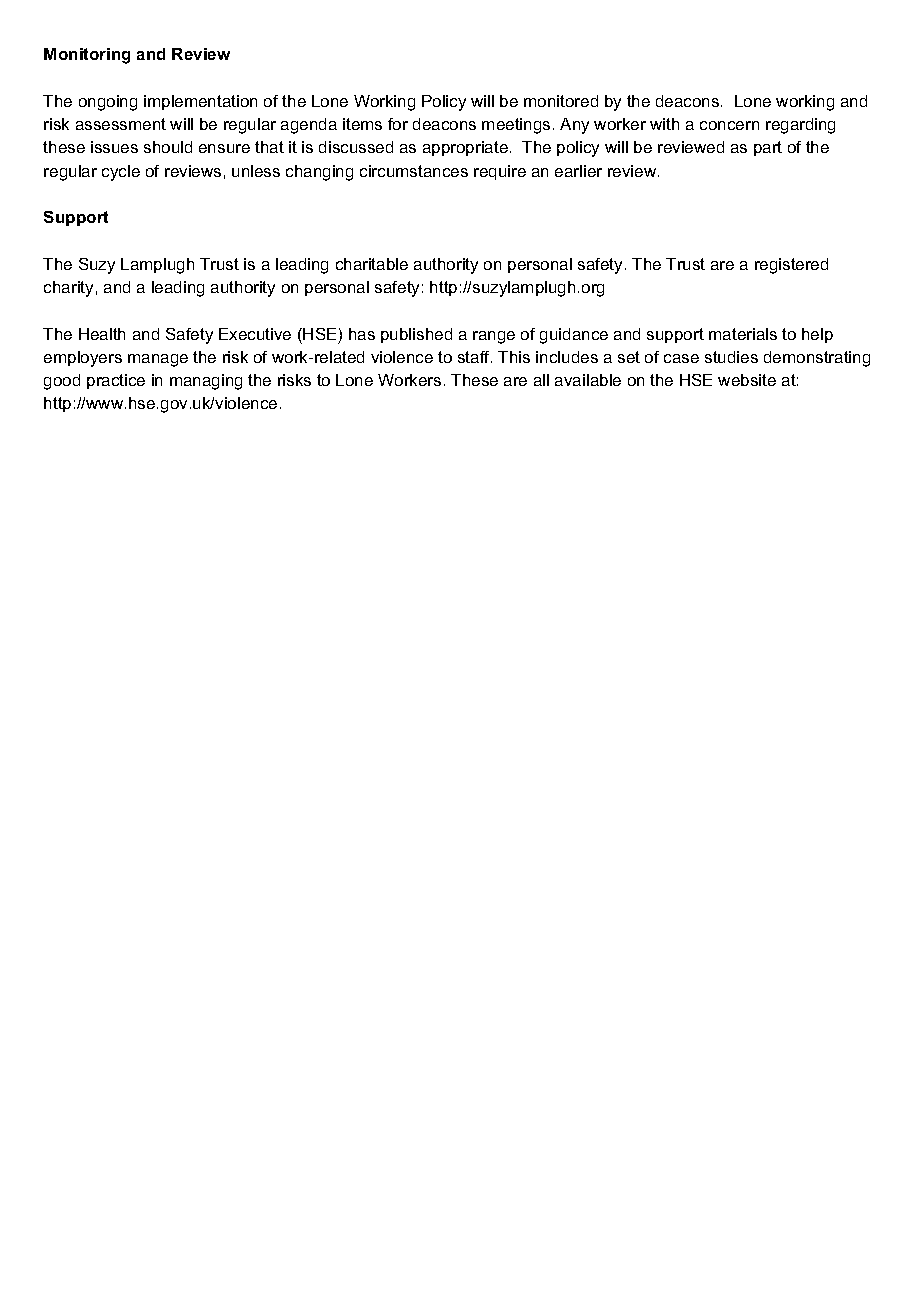 Image resolution: width=924 pixels, height=1308 pixels. I want to click on monitored, so click(561, 101).
